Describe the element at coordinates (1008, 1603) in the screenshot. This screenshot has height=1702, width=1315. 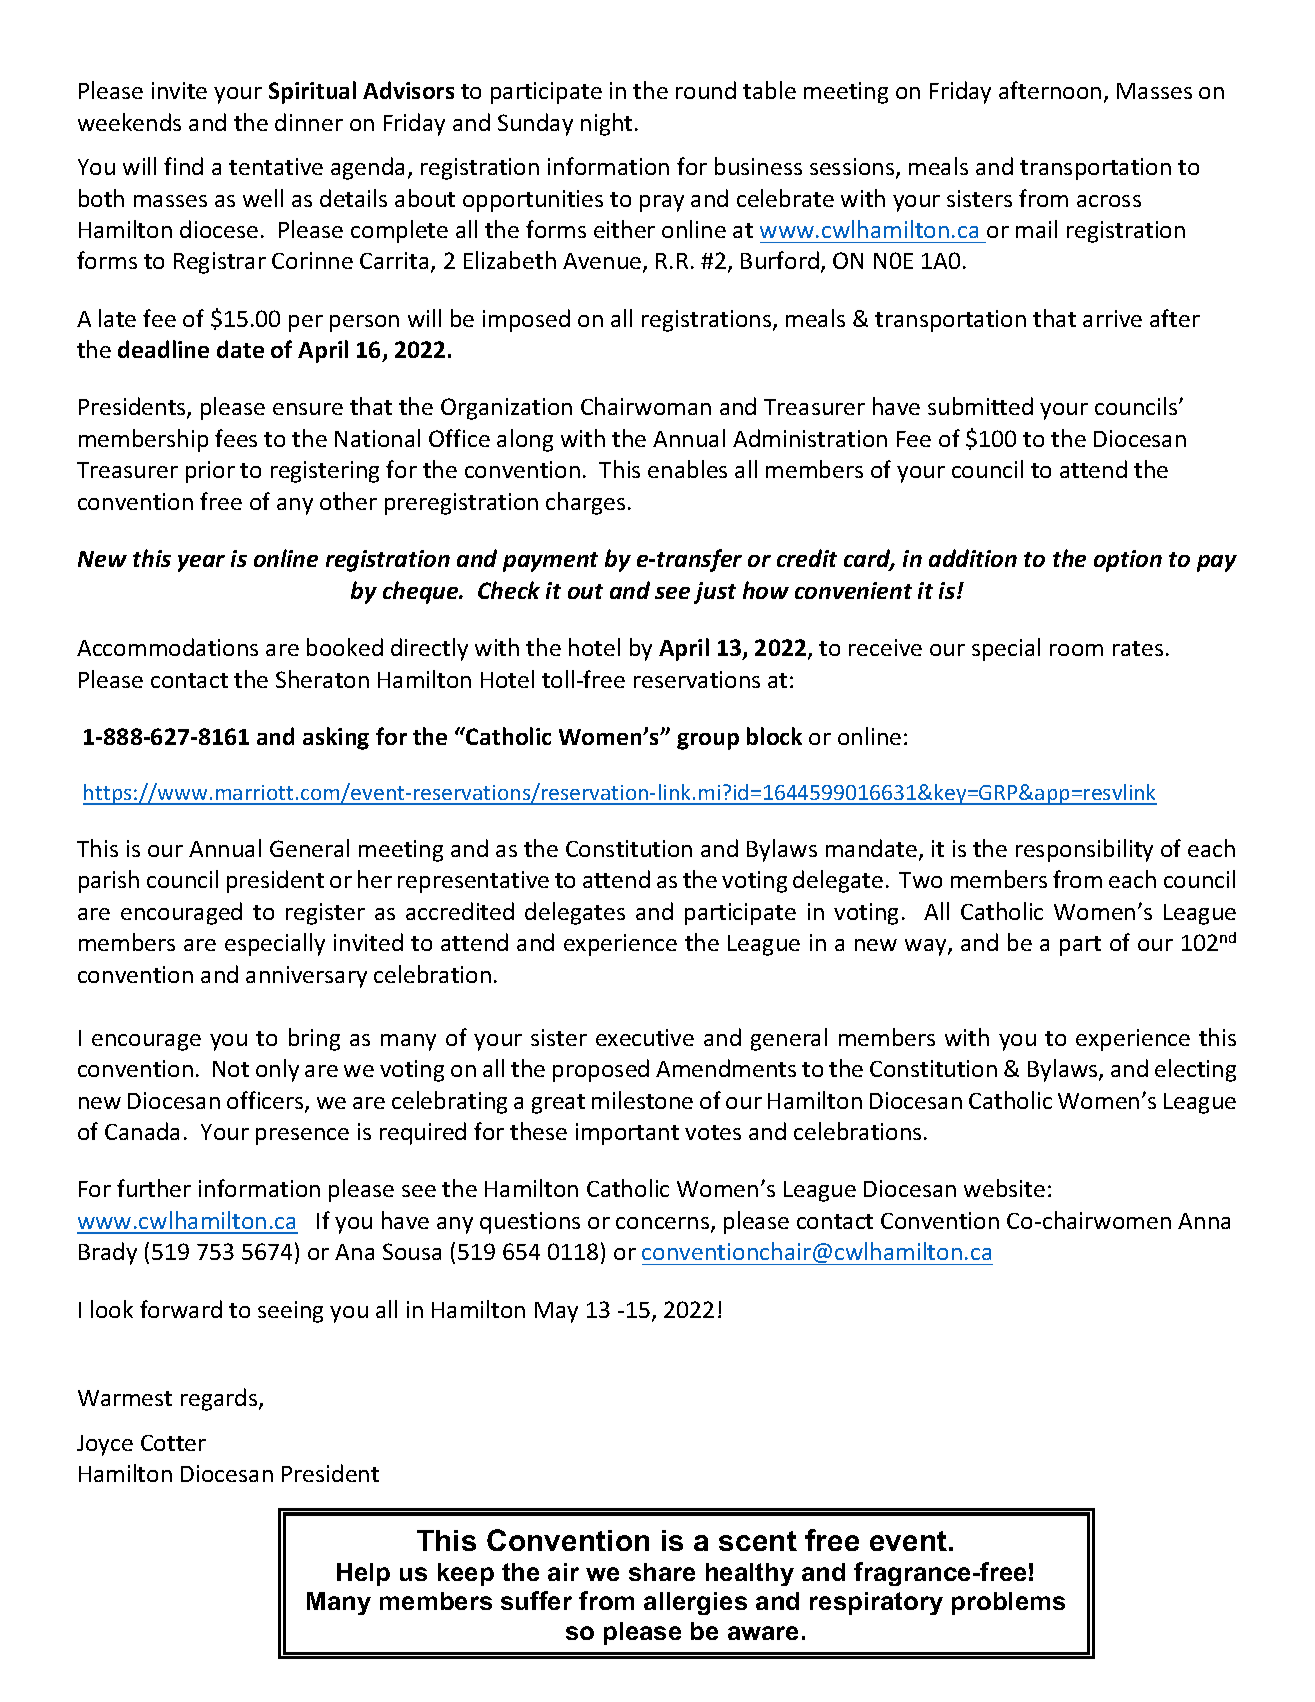
I see `problems` at that location.
